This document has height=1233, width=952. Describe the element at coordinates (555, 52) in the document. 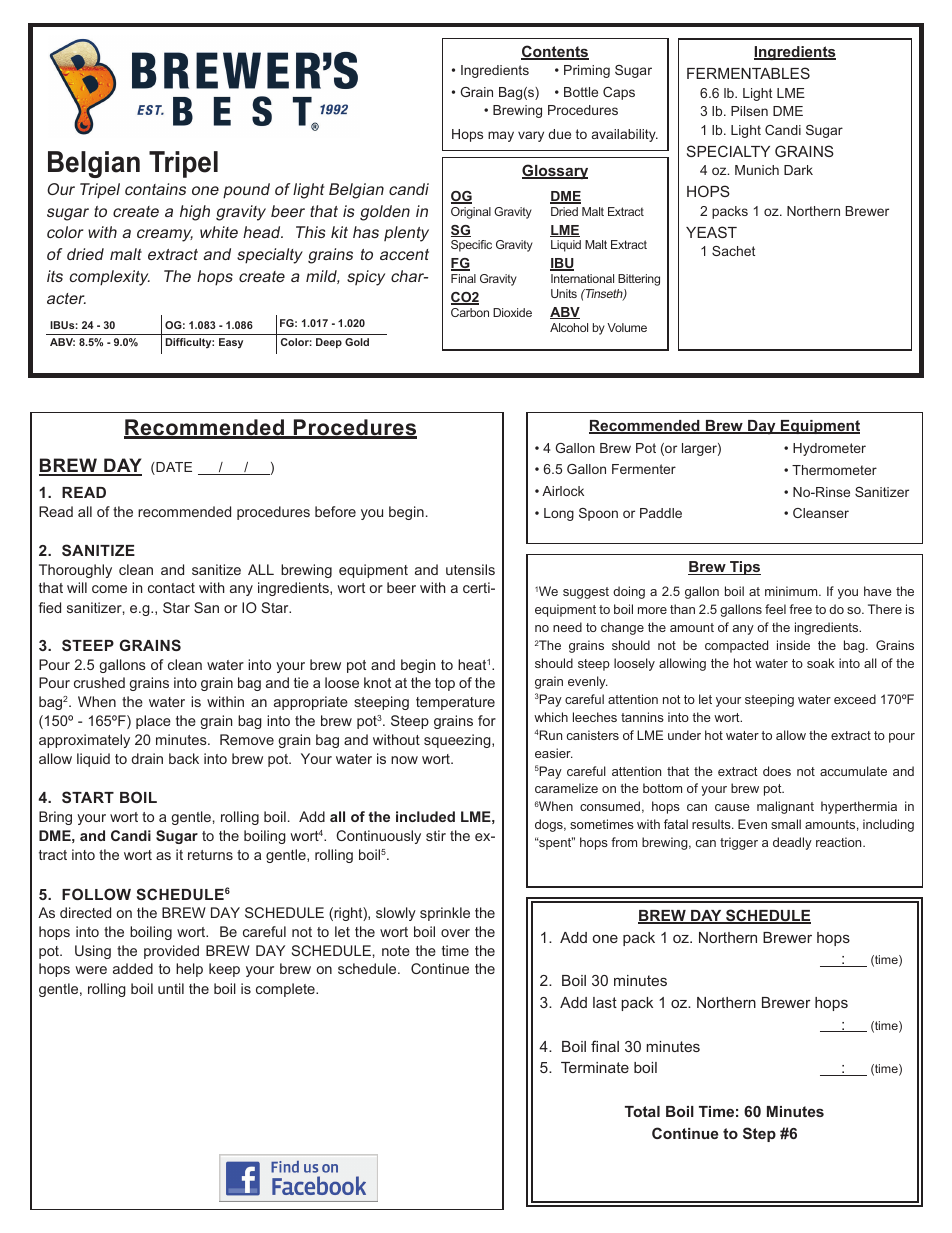

I see `Contents` at that location.
